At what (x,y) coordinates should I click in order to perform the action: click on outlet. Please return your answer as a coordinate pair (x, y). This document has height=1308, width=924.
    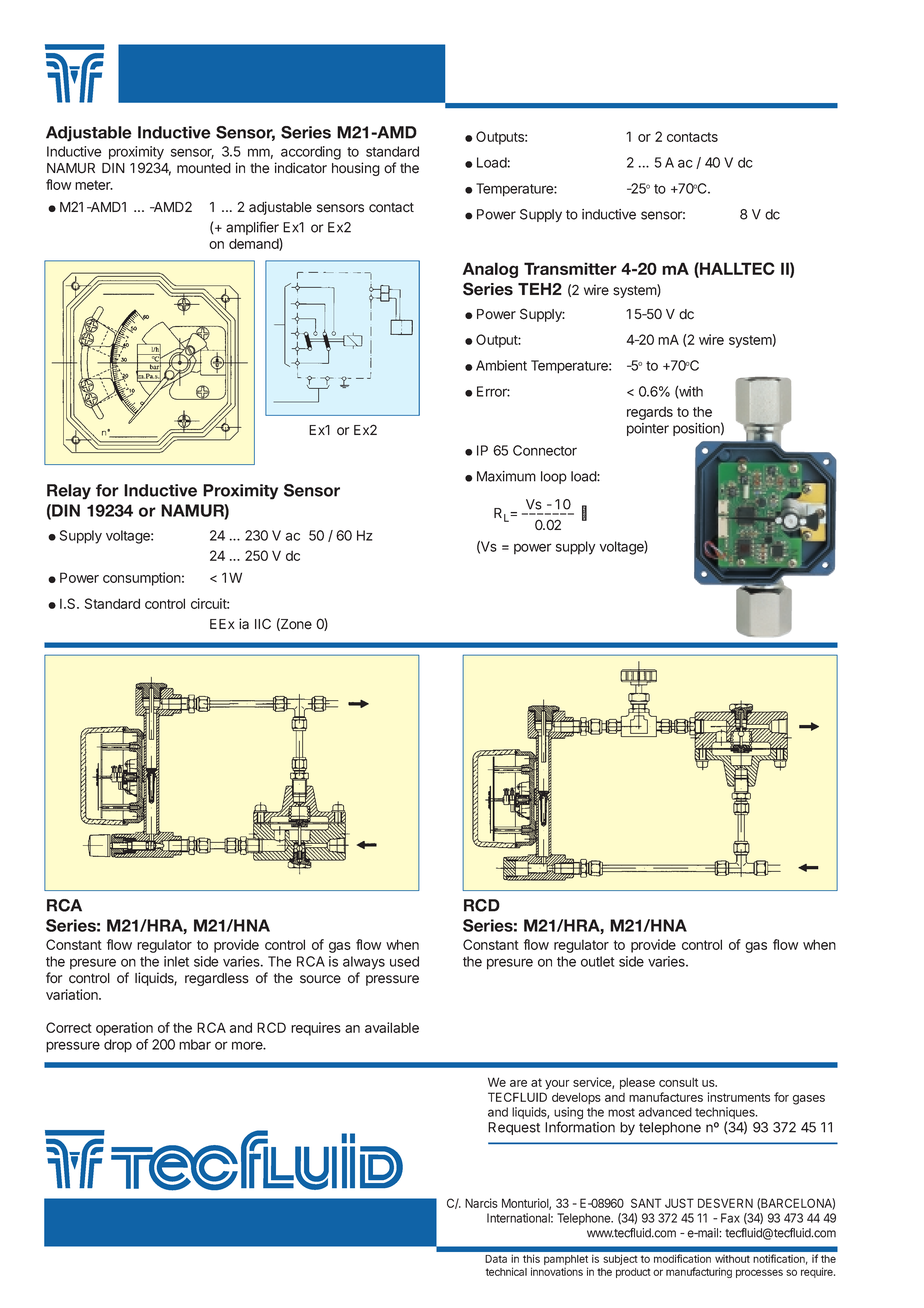
    Looking at the image, I should click on (598, 961).
